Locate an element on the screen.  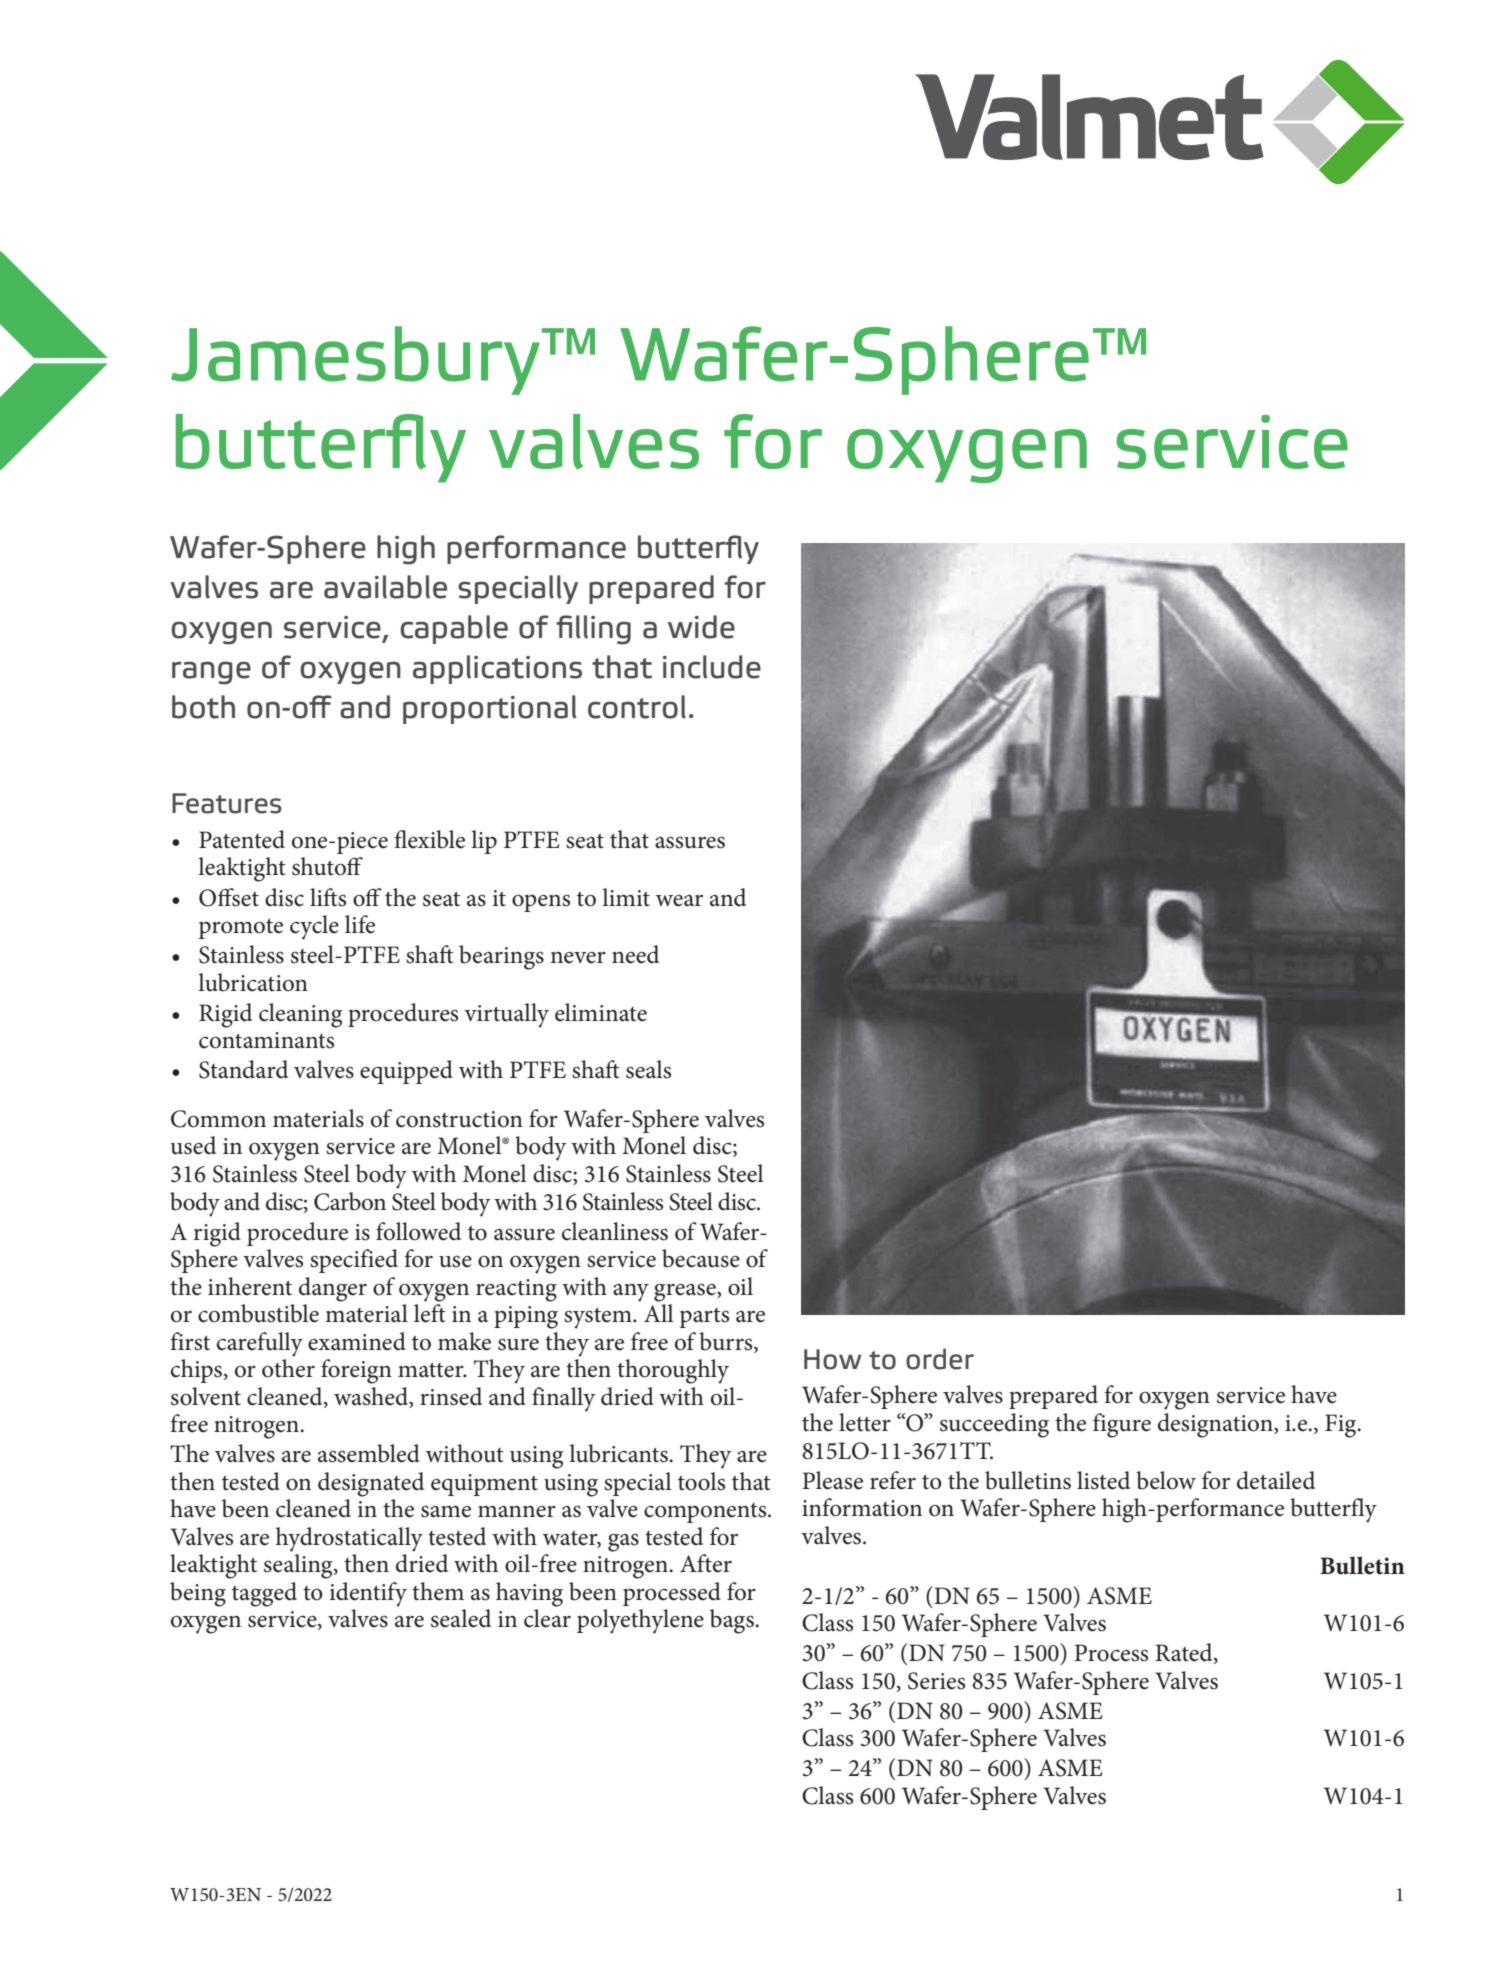
available is located at coordinates (385, 587).
